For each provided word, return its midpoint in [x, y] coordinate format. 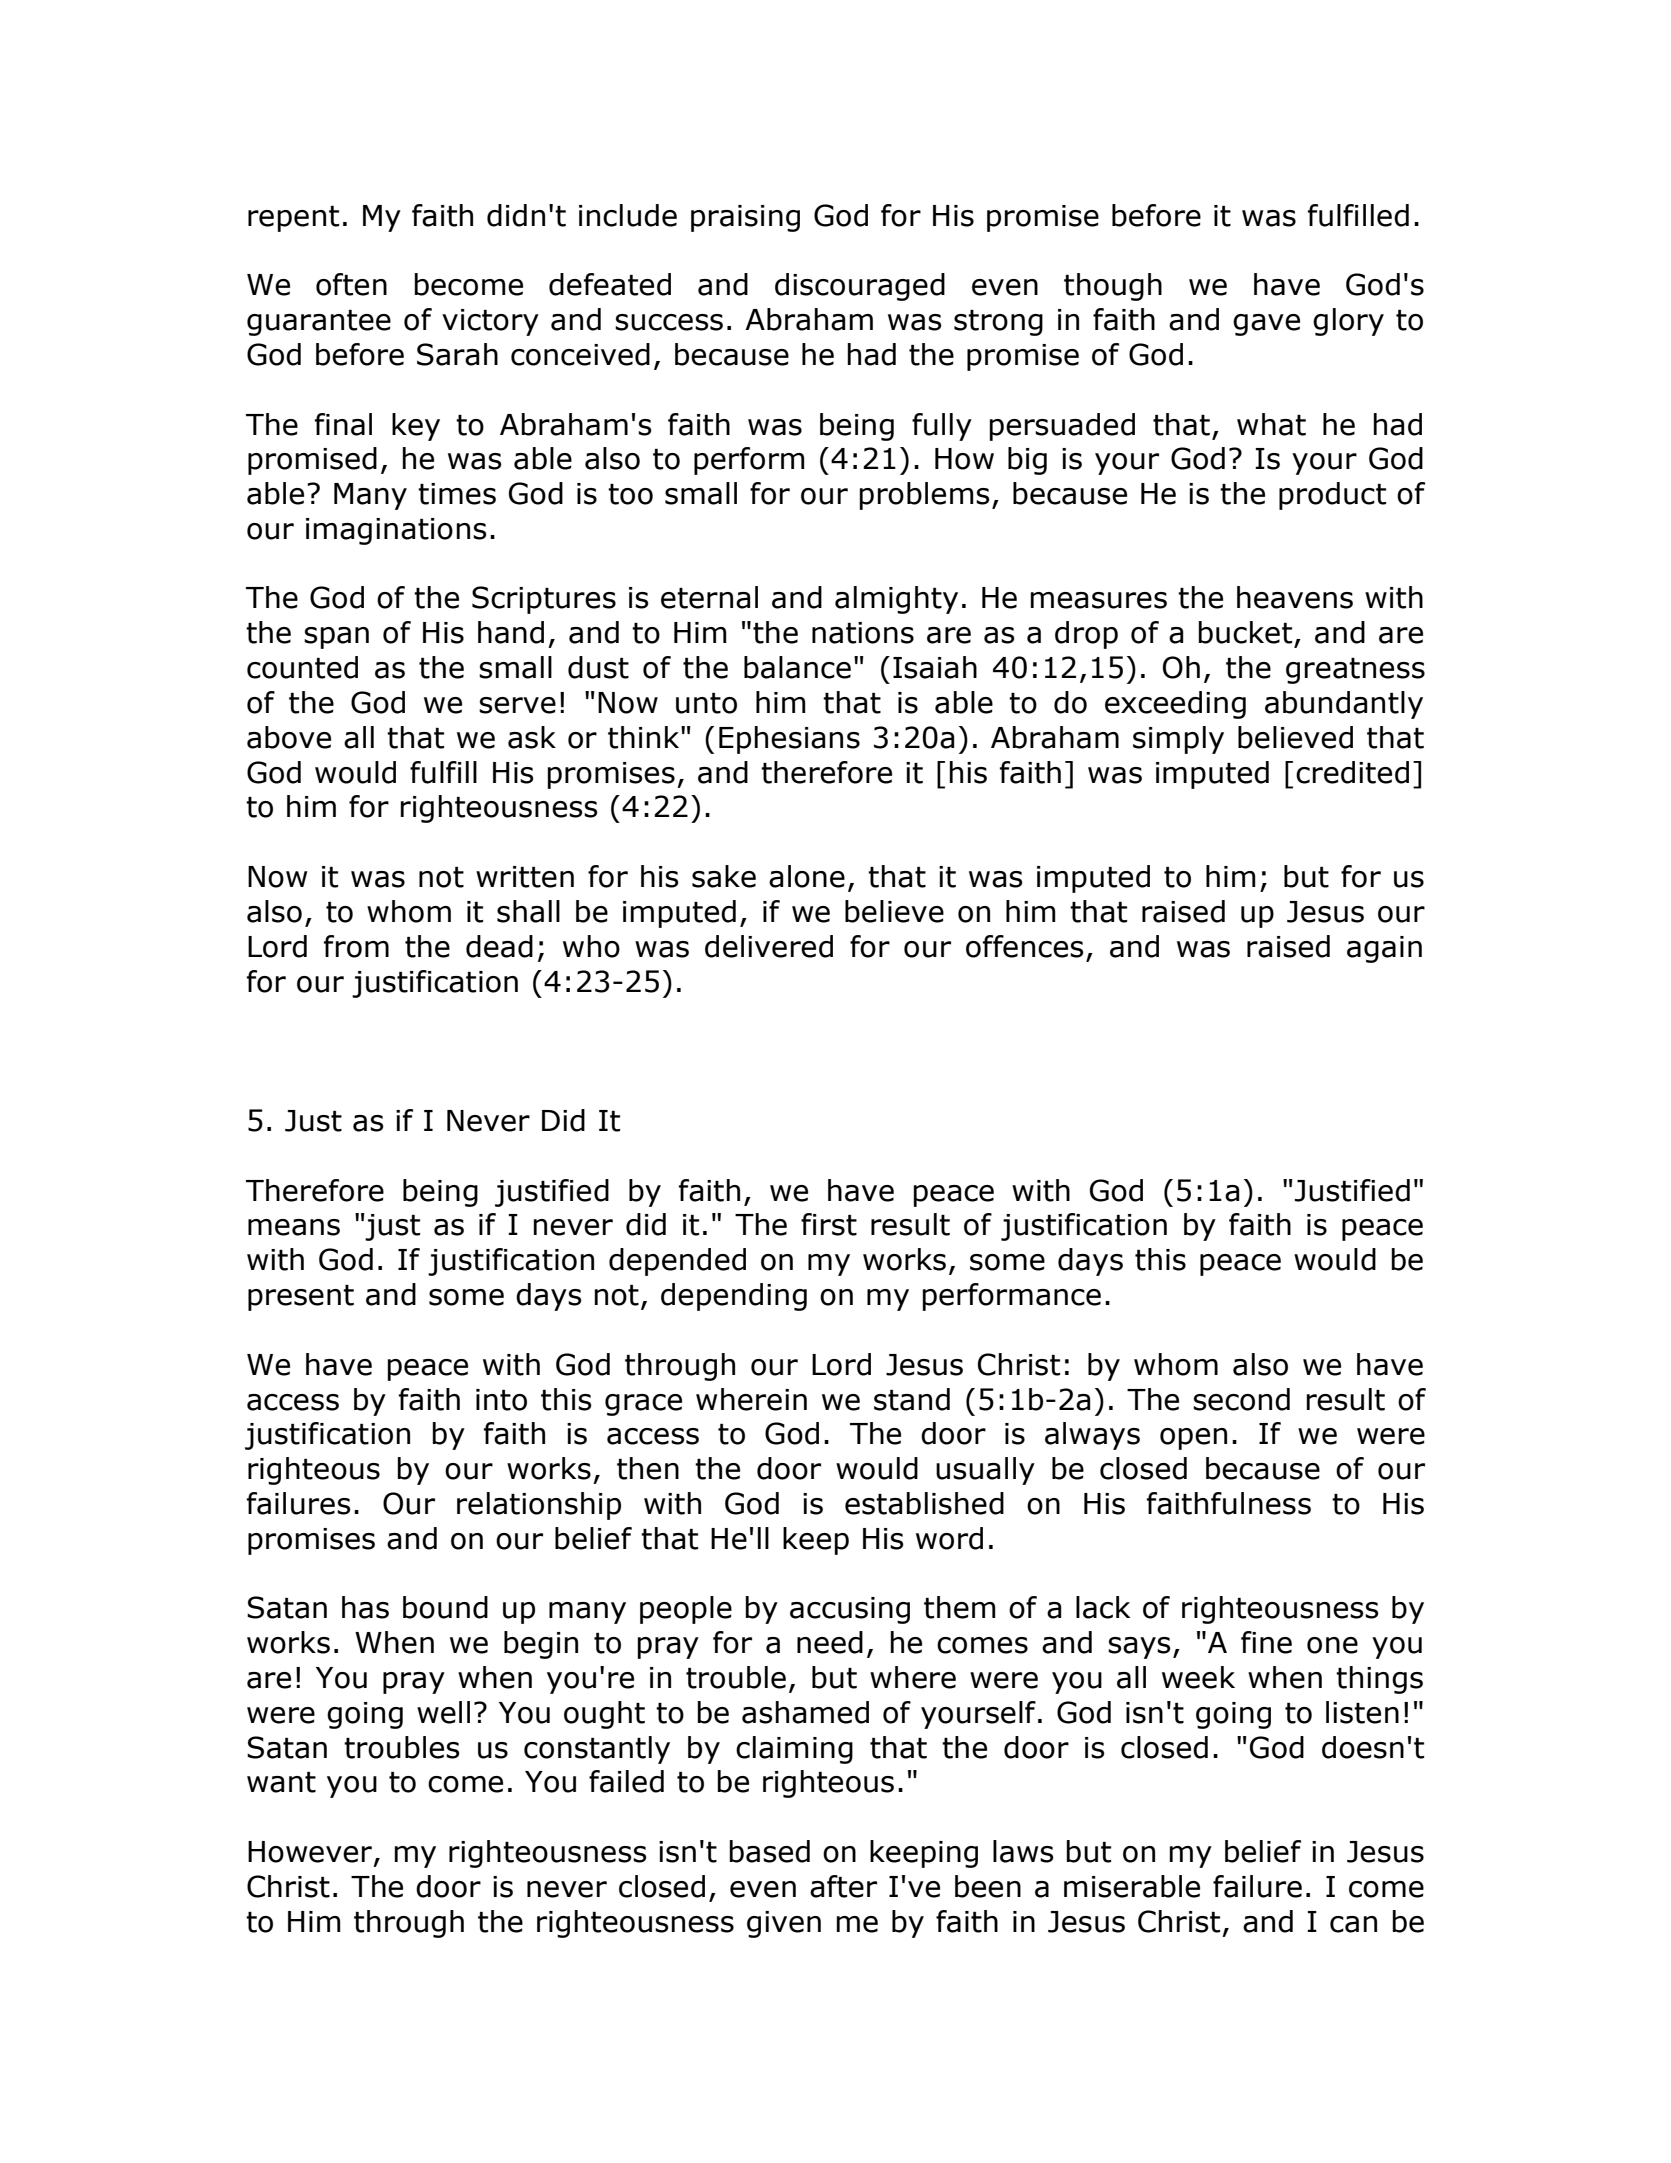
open [1193, 1439]
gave [1266, 325]
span [336, 638]
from [356, 946]
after [843, 1886]
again [1384, 949]
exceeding [1175, 705]
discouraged [860, 287]
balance [797, 667]
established [924, 1503]
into [501, 1400]
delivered [769, 946]
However [310, 1852]
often [351, 284]
